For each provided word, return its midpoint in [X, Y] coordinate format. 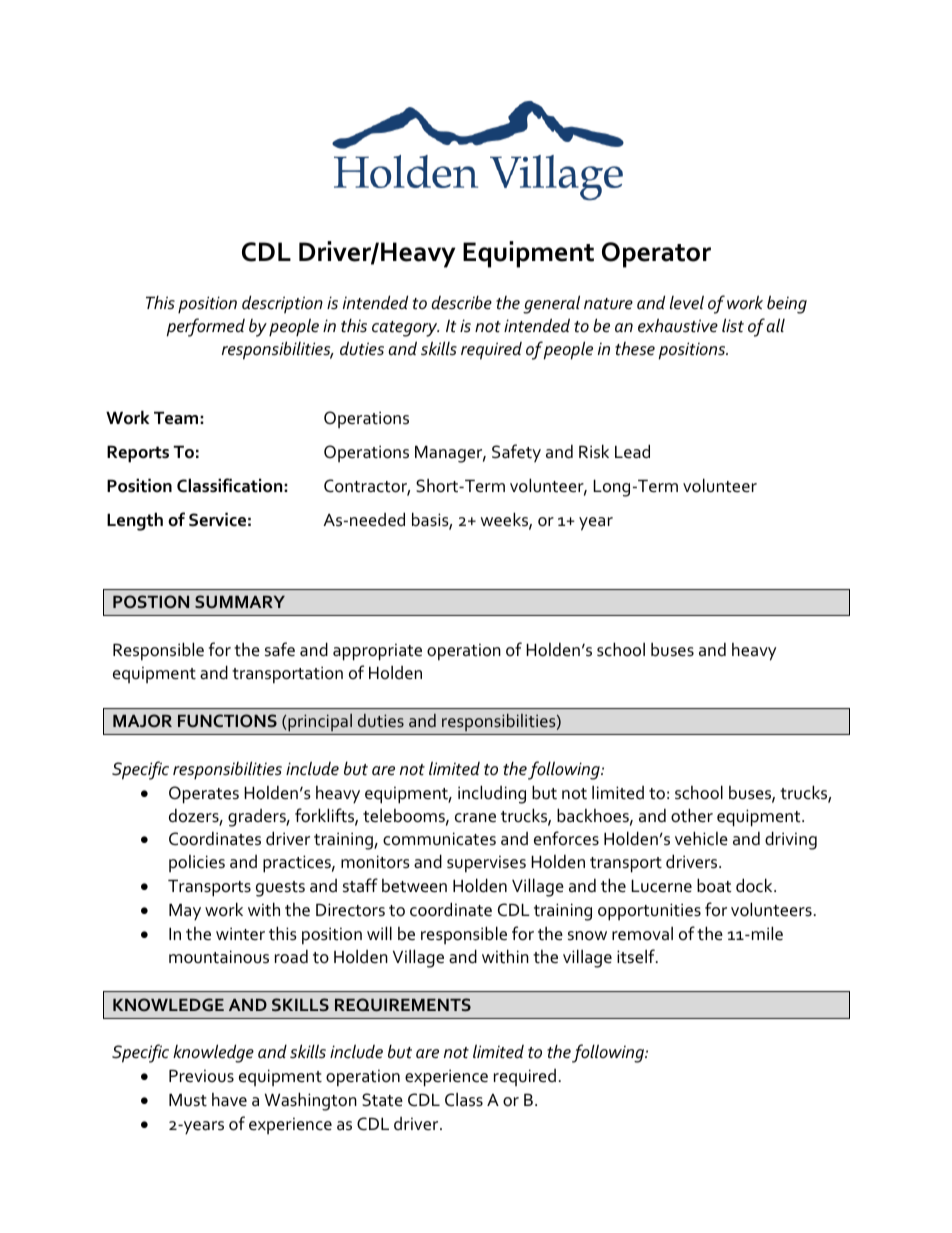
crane [475, 818]
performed [206, 327]
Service [217, 519]
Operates [204, 795]
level [687, 302]
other [692, 815]
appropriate [377, 652]
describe [461, 302]
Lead [632, 451]
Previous [201, 1076]
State [382, 1100]
